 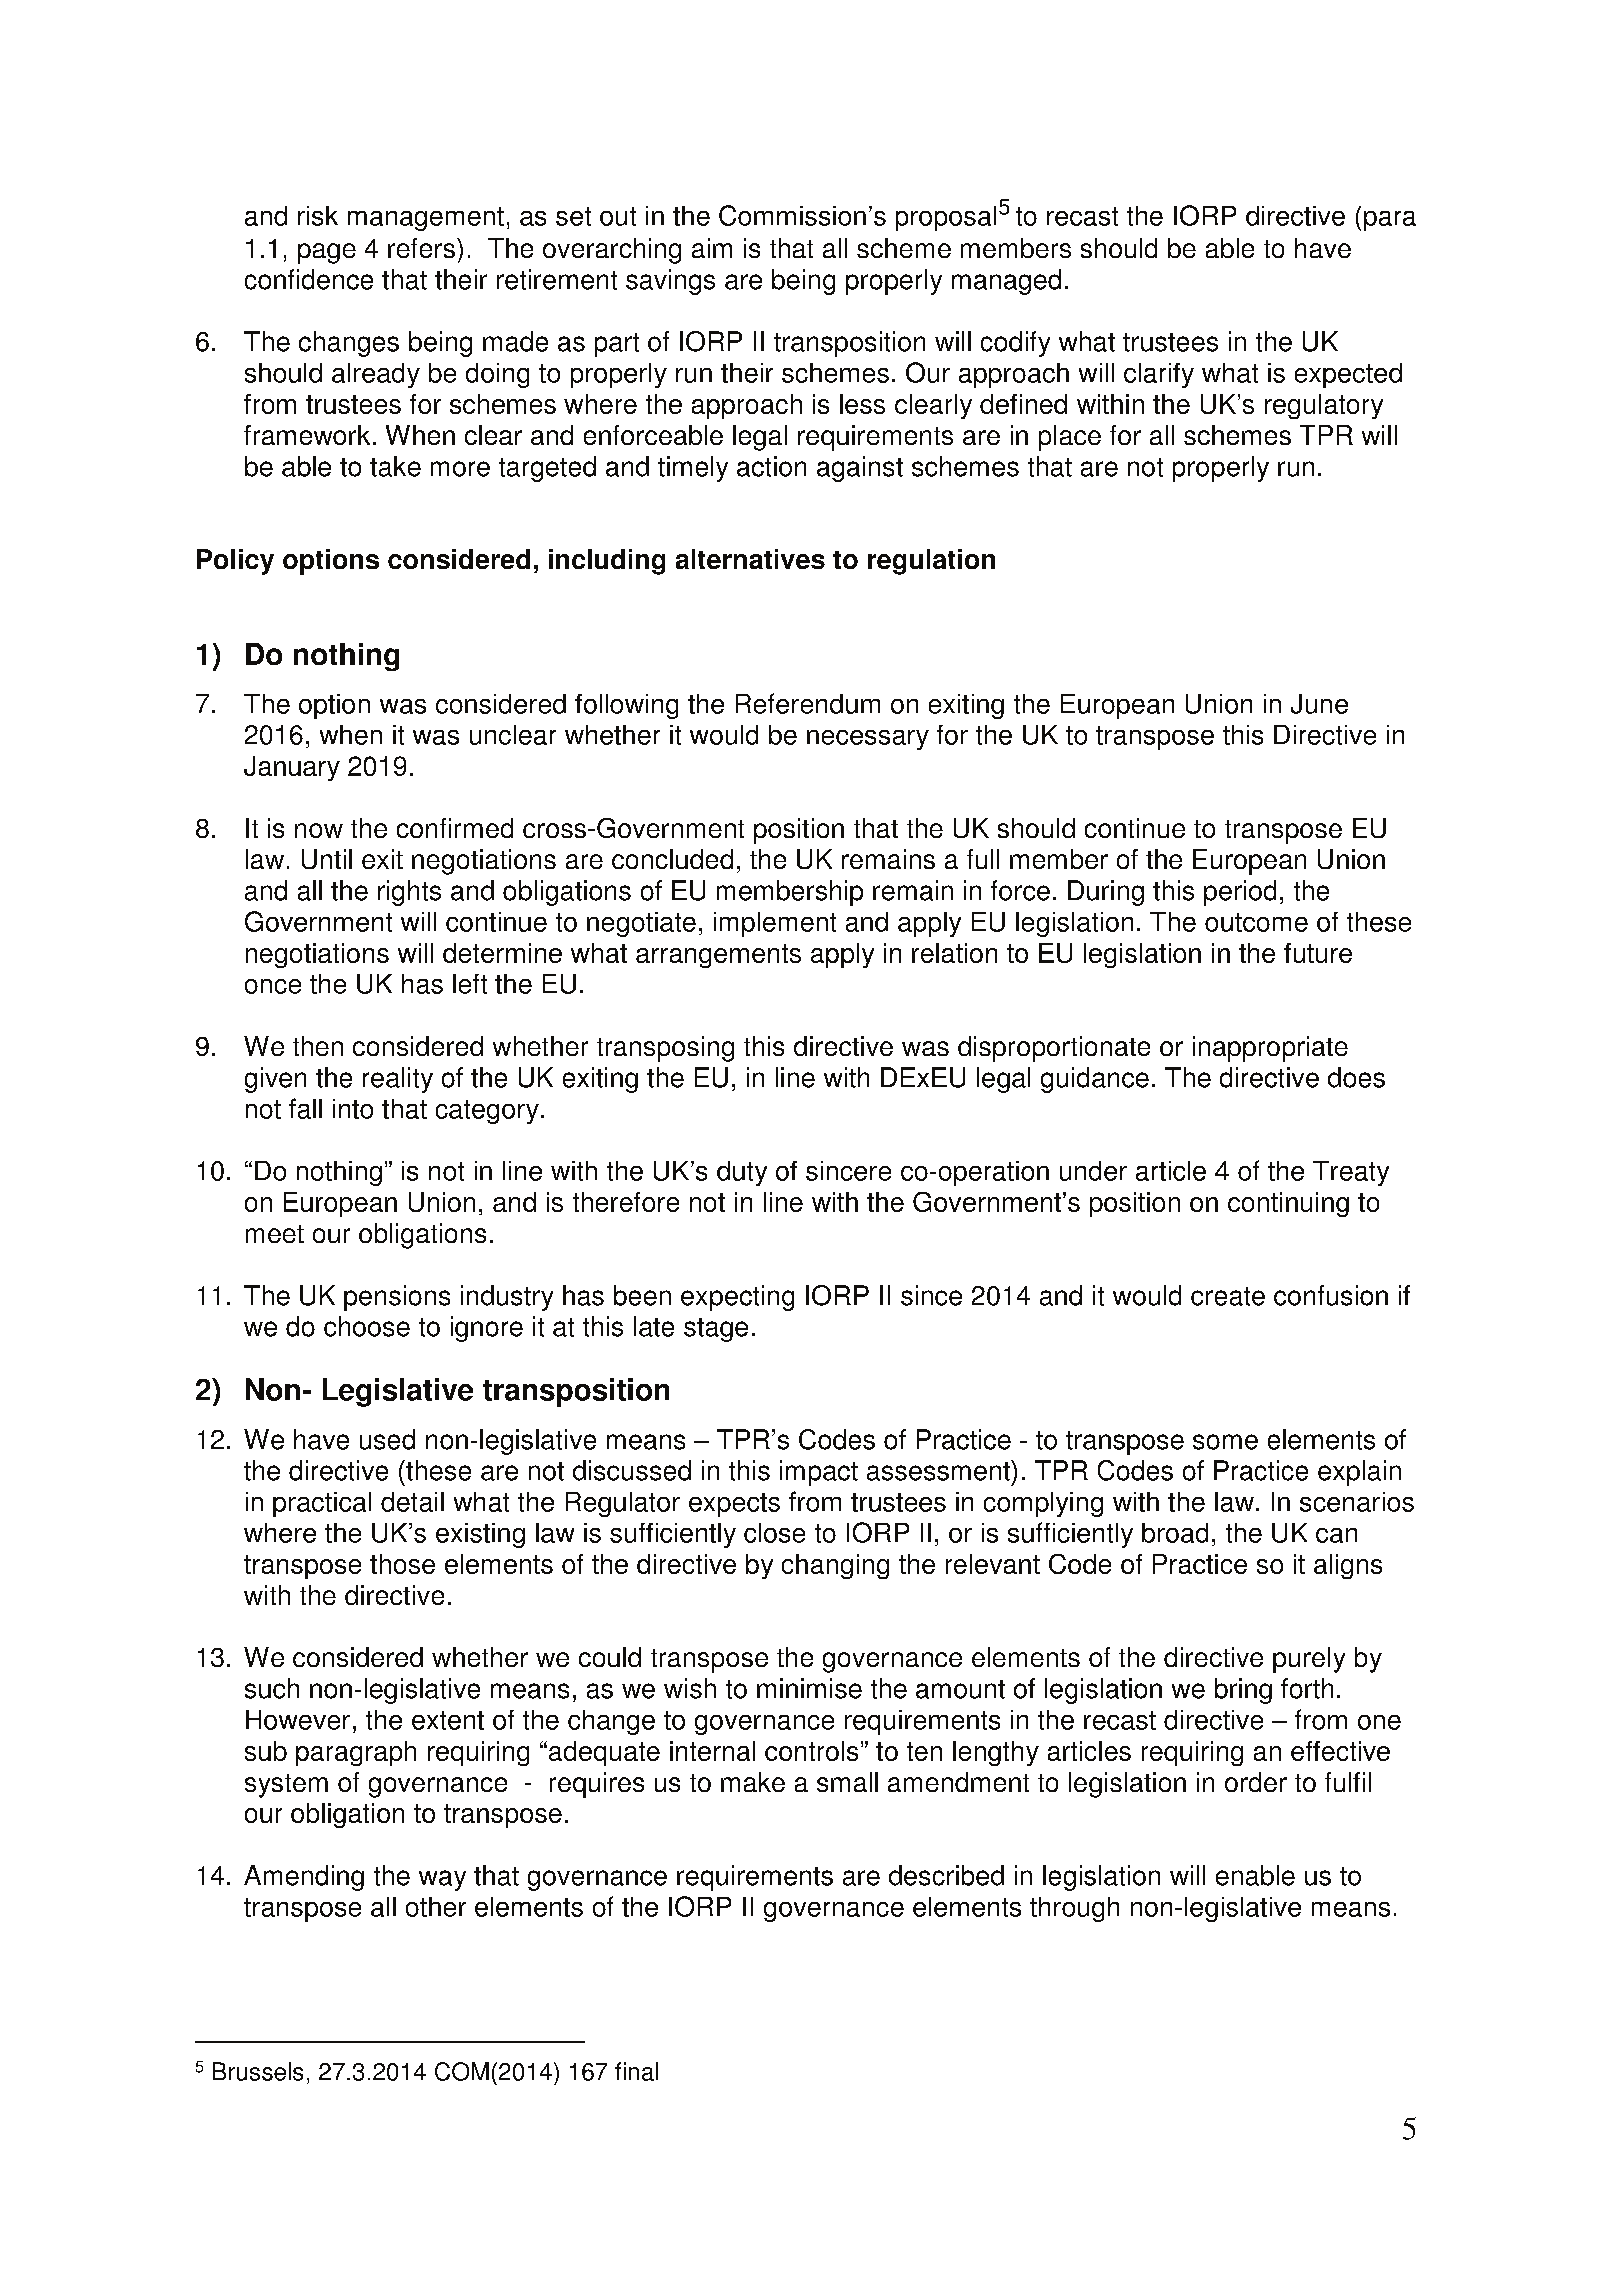 What do you see at coordinates (258, 2071) in the screenshot?
I see `Brussels` at bounding box center [258, 2071].
